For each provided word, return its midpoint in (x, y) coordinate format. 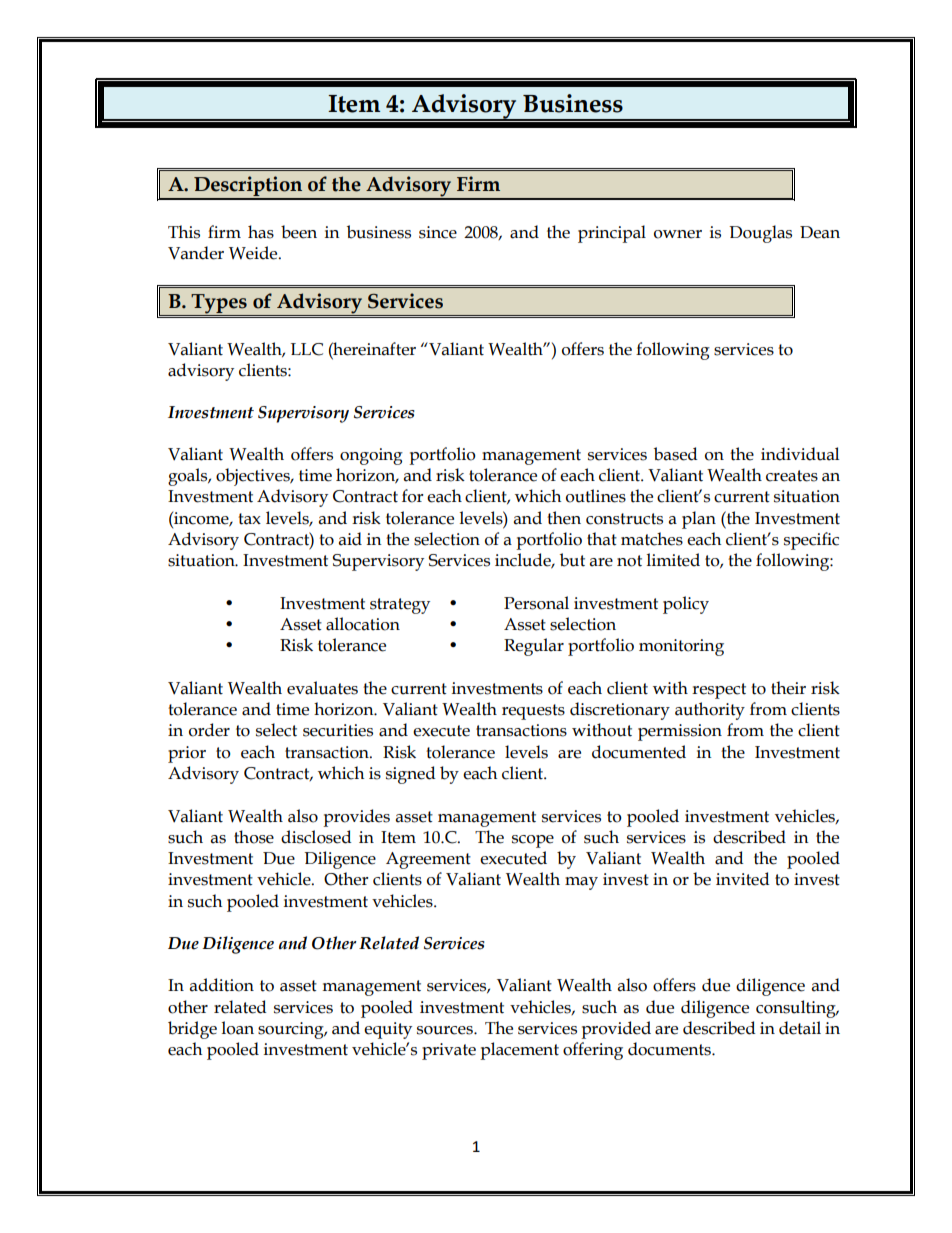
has (261, 232)
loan (238, 1028)
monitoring (681, 647)
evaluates (322, 688)
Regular (534, 647)
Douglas (760, 234)
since (438, 232)
